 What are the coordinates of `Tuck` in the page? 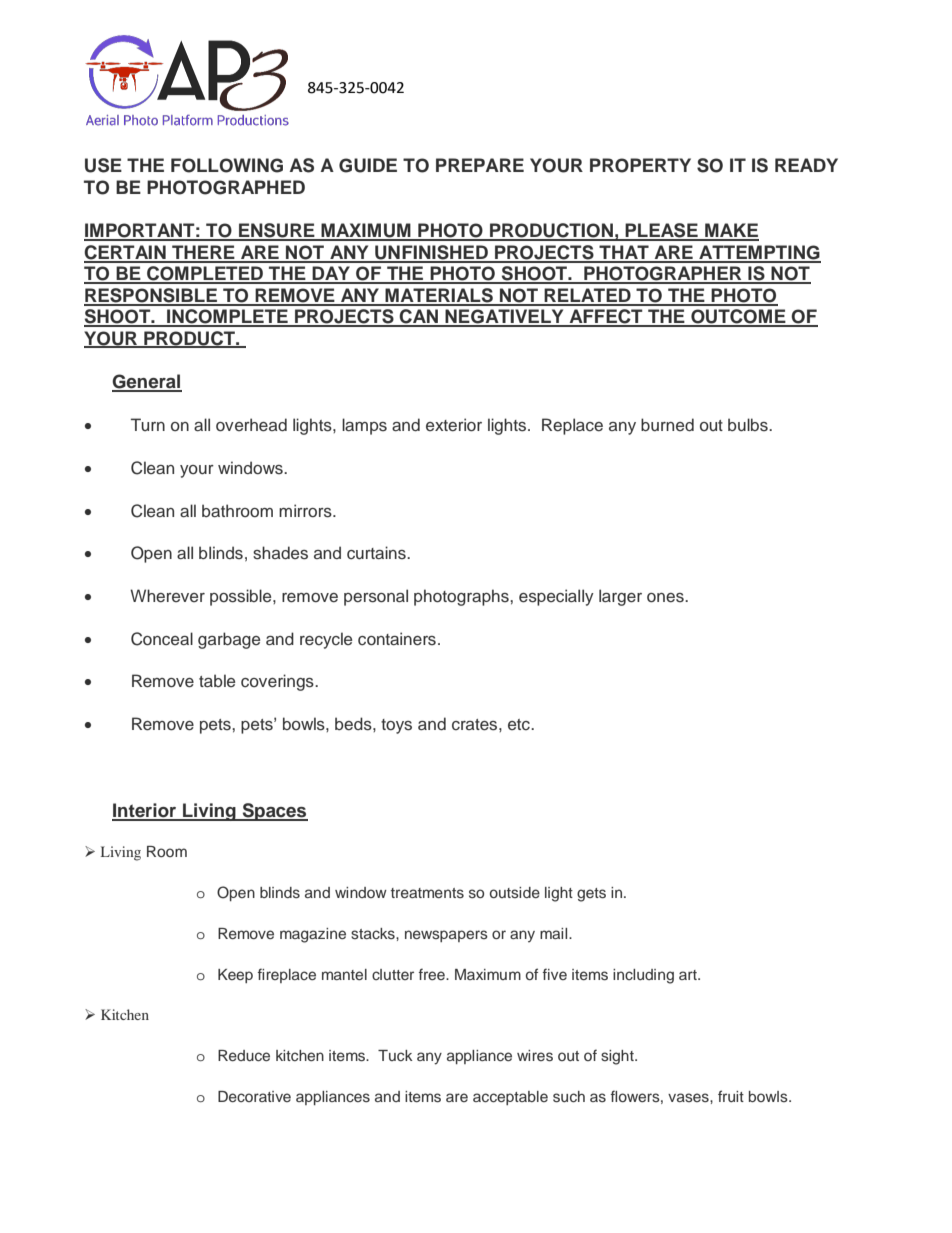 It's located at (395, 1055).
